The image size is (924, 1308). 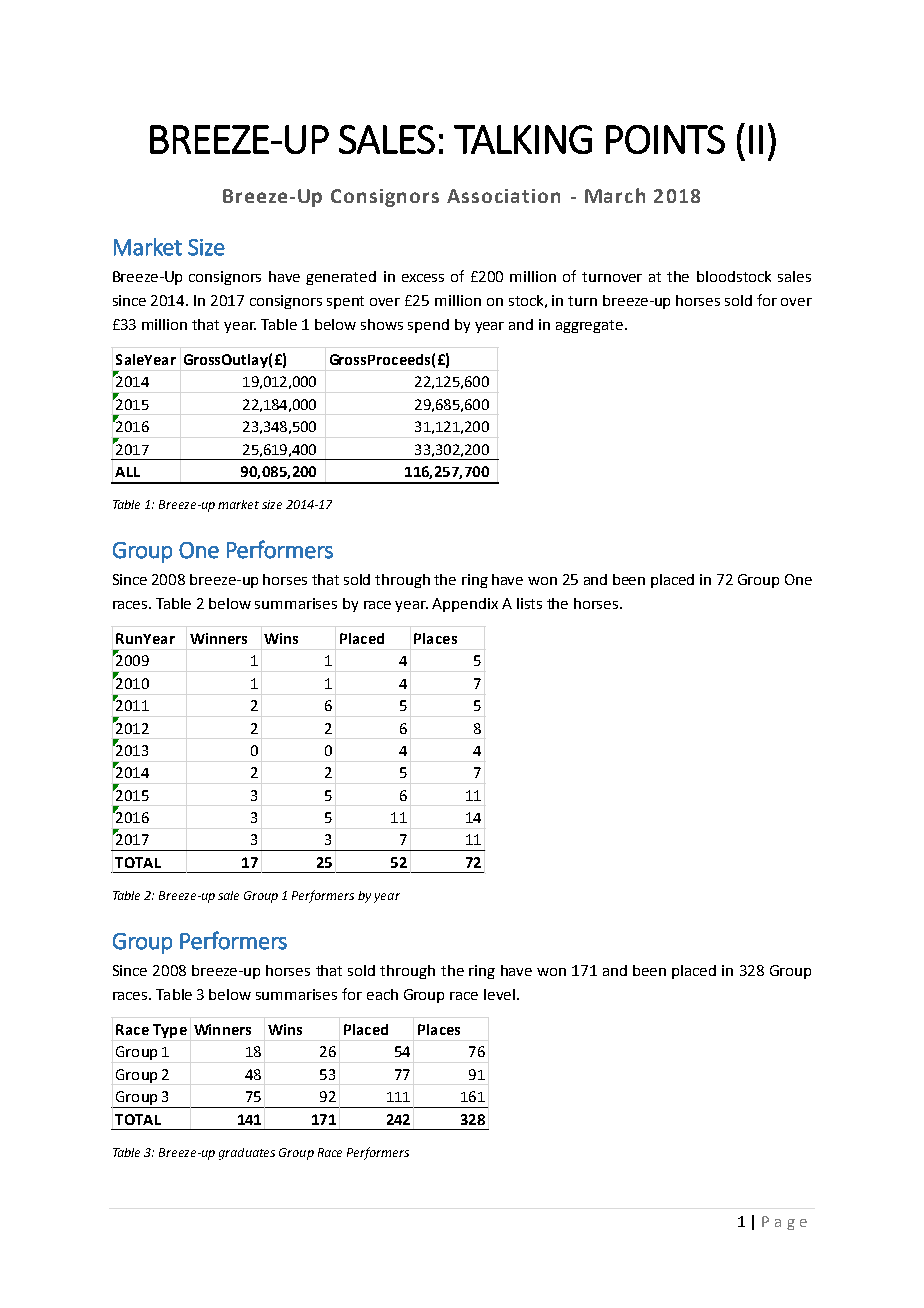 What do you see at coordinates (247, 1154) in the screenshot?
I see `graduates` at bounding box center [247, 1154].
